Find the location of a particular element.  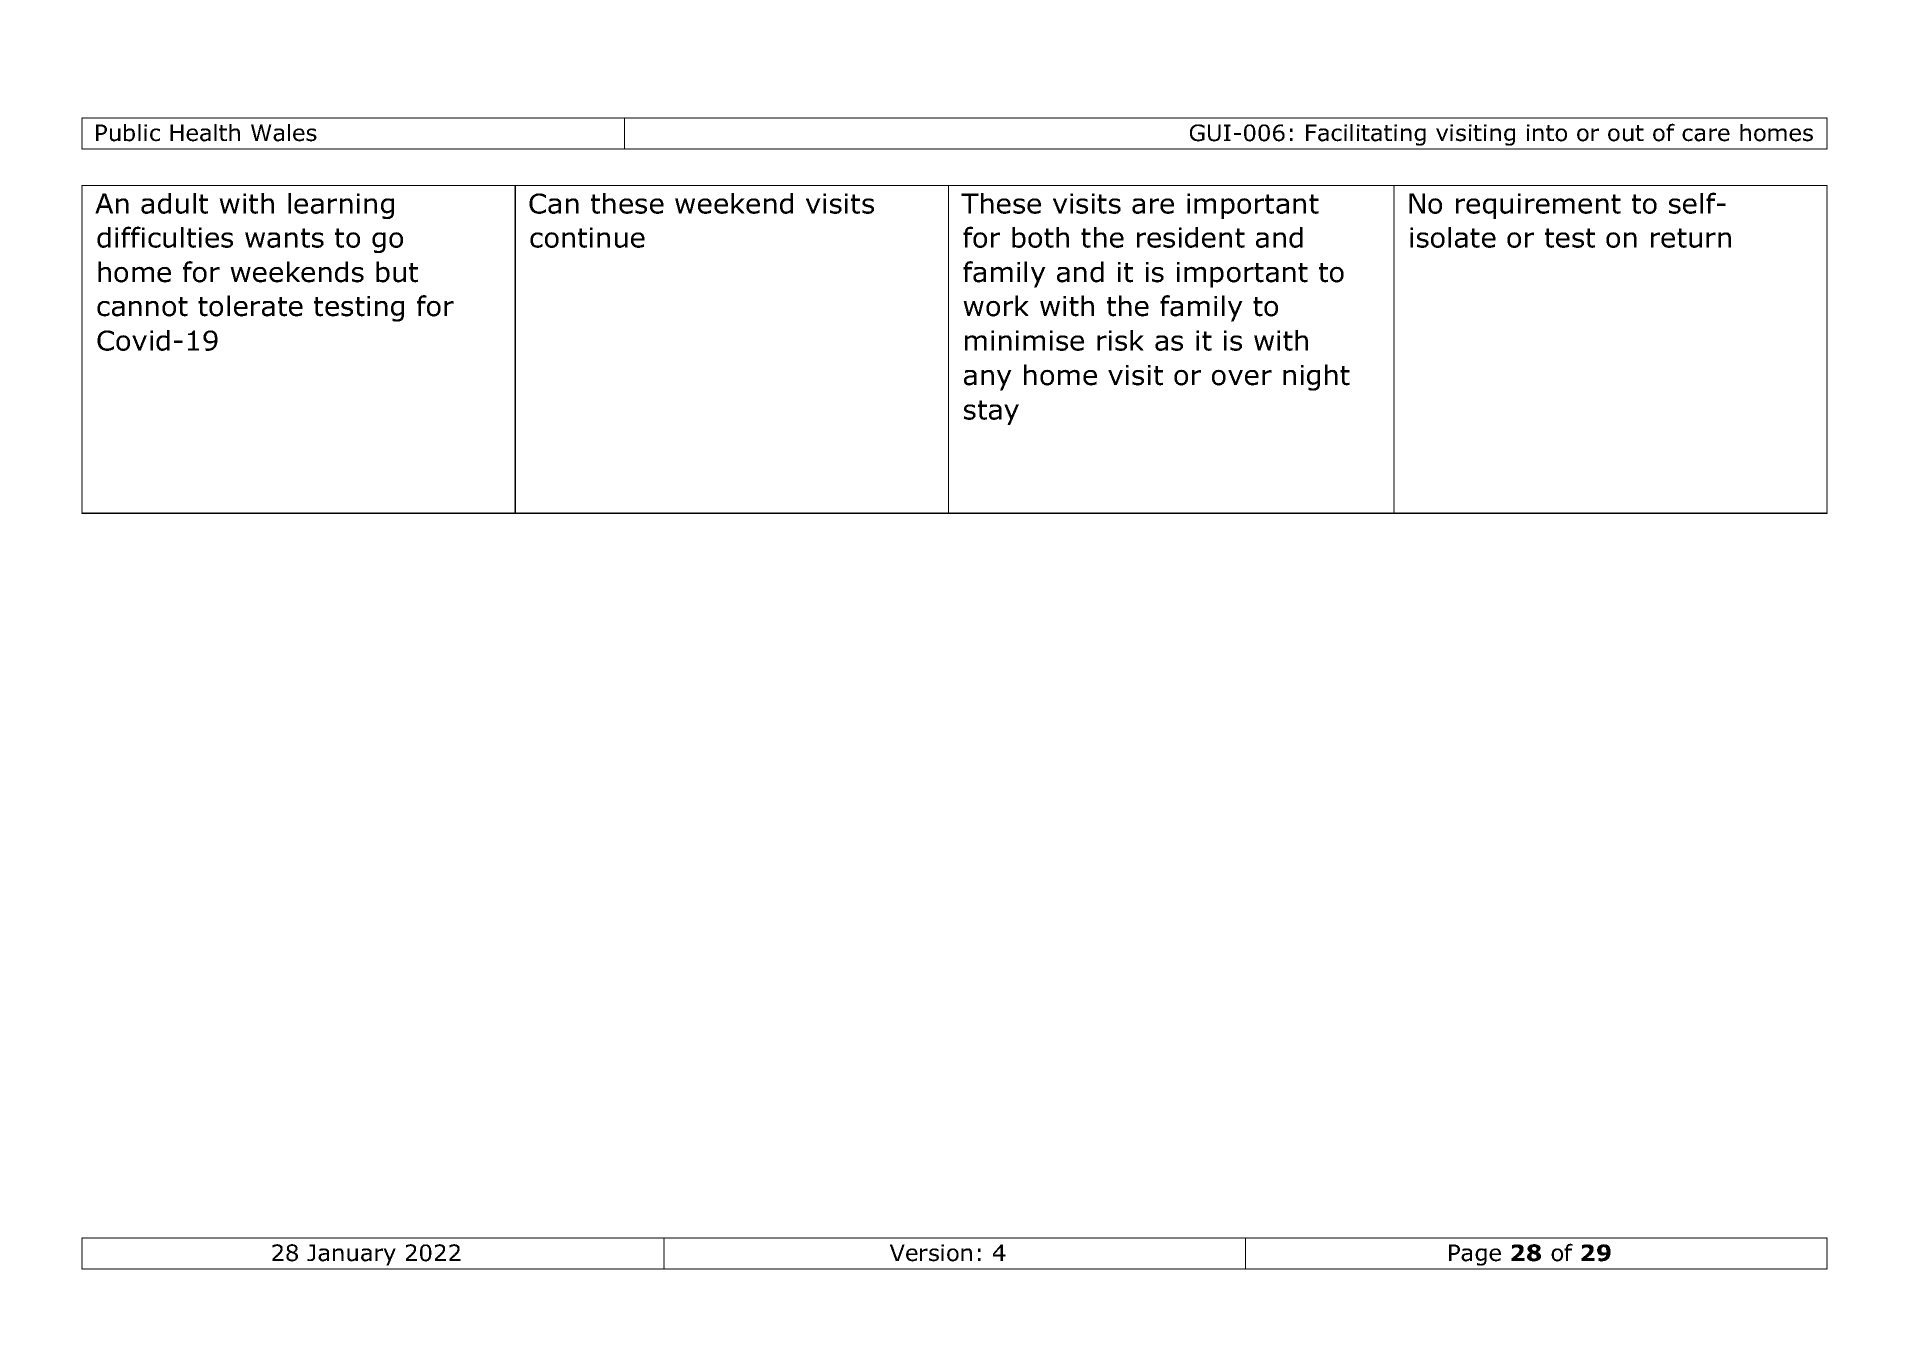

both is located at coordinates (1040, 237).
